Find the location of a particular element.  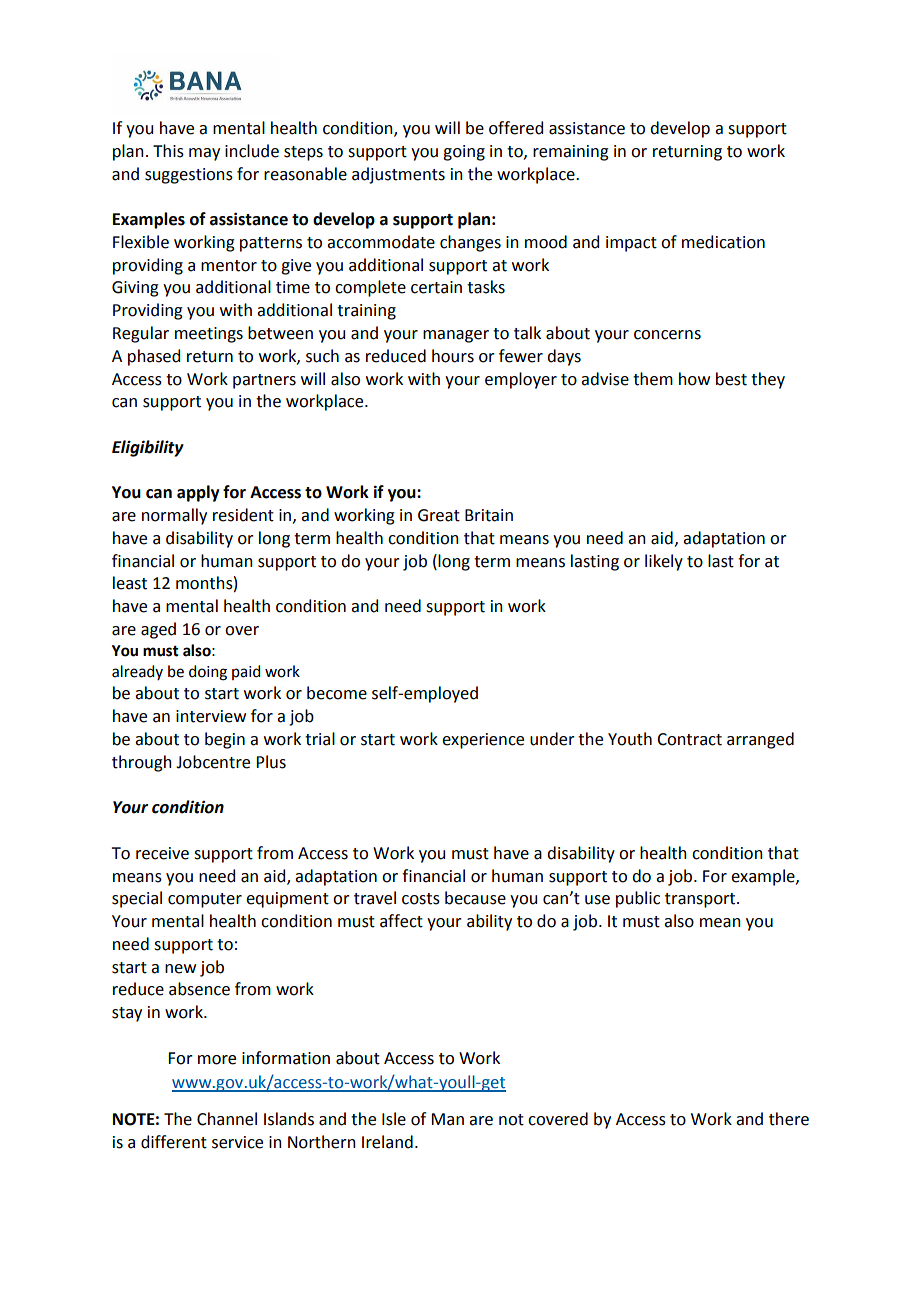

may is located at coordinates (204, 154).
